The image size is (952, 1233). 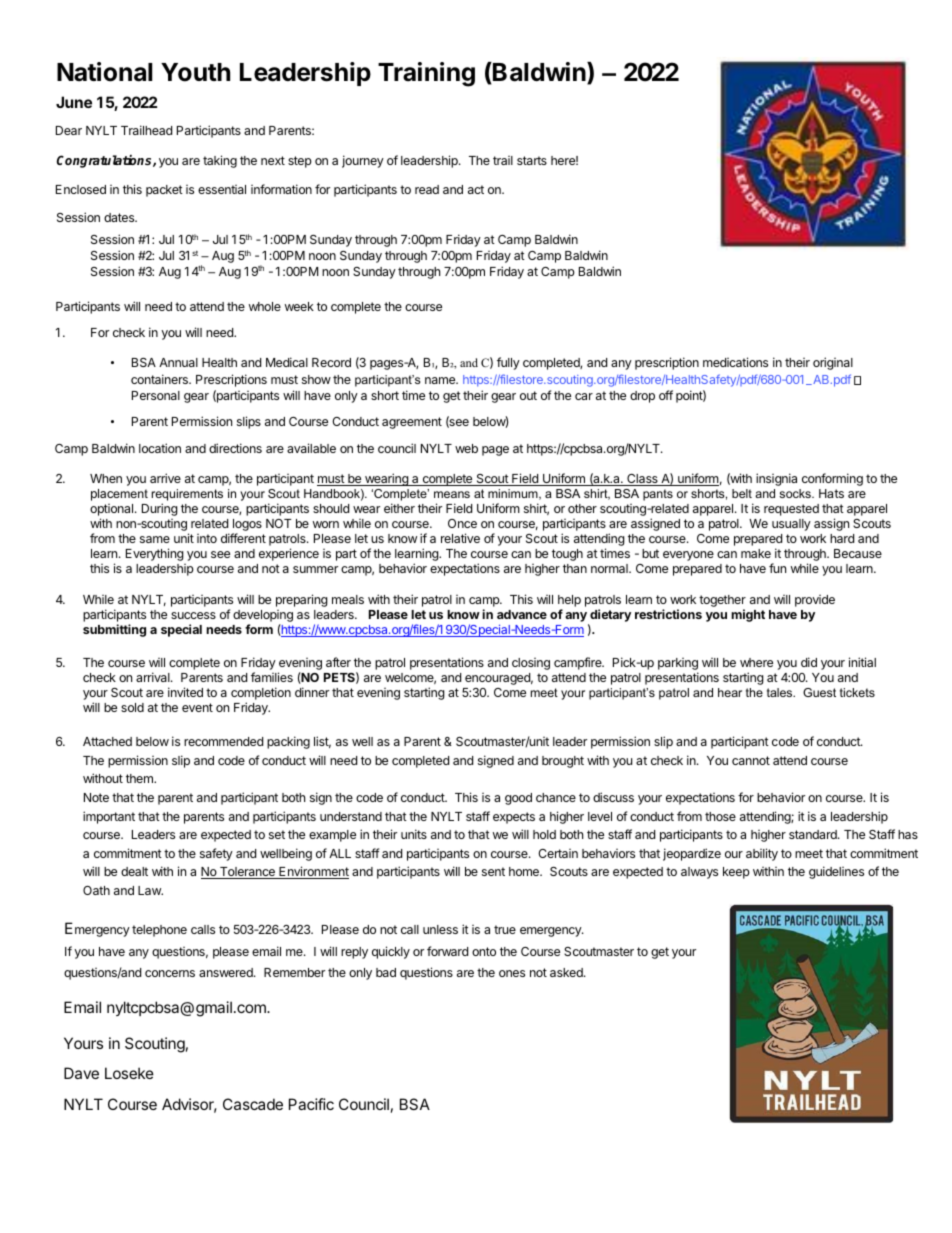 I want to click on starts, so click(x=532, y=160).
